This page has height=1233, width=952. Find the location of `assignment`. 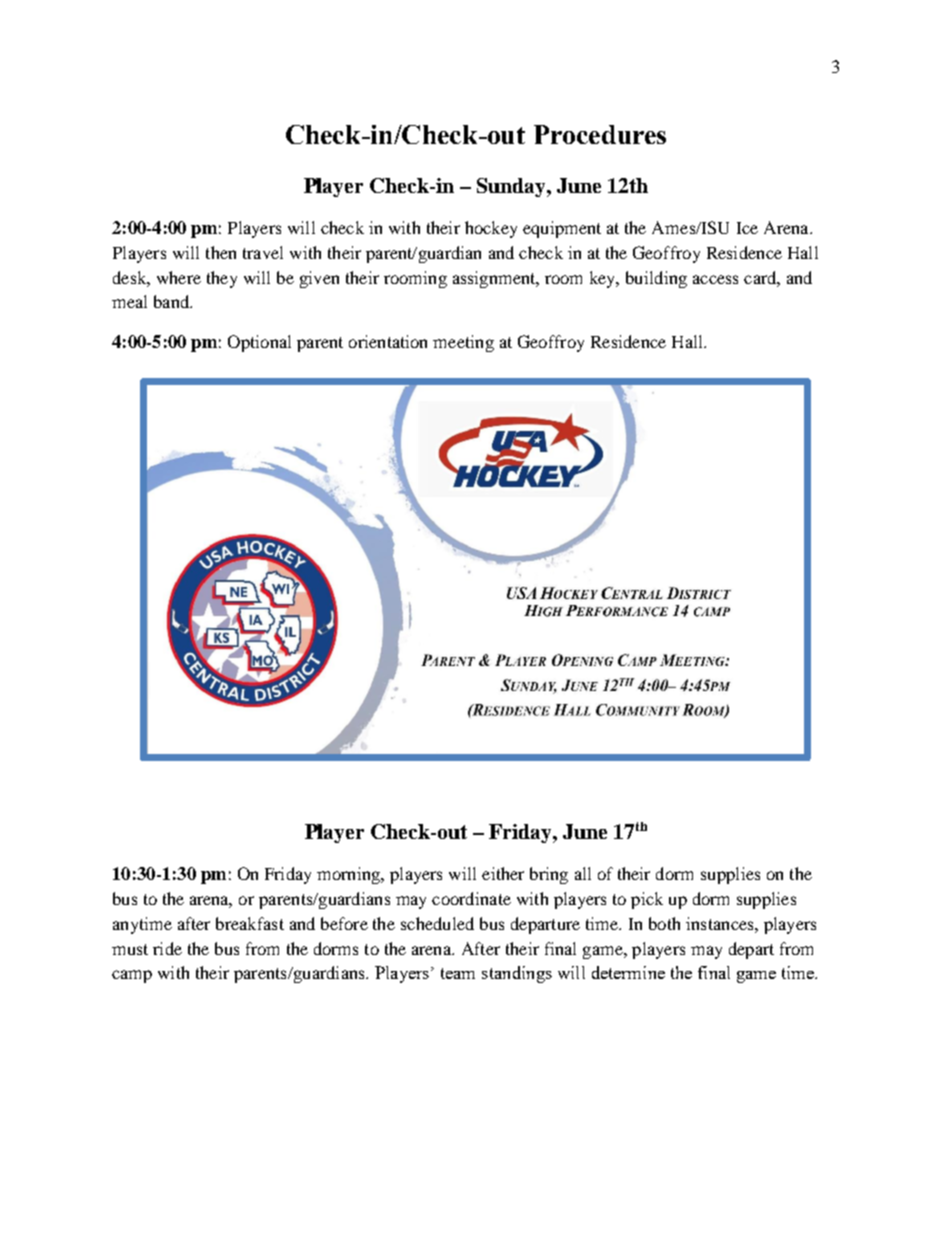

assignment is located at coordinates (495, 279).
